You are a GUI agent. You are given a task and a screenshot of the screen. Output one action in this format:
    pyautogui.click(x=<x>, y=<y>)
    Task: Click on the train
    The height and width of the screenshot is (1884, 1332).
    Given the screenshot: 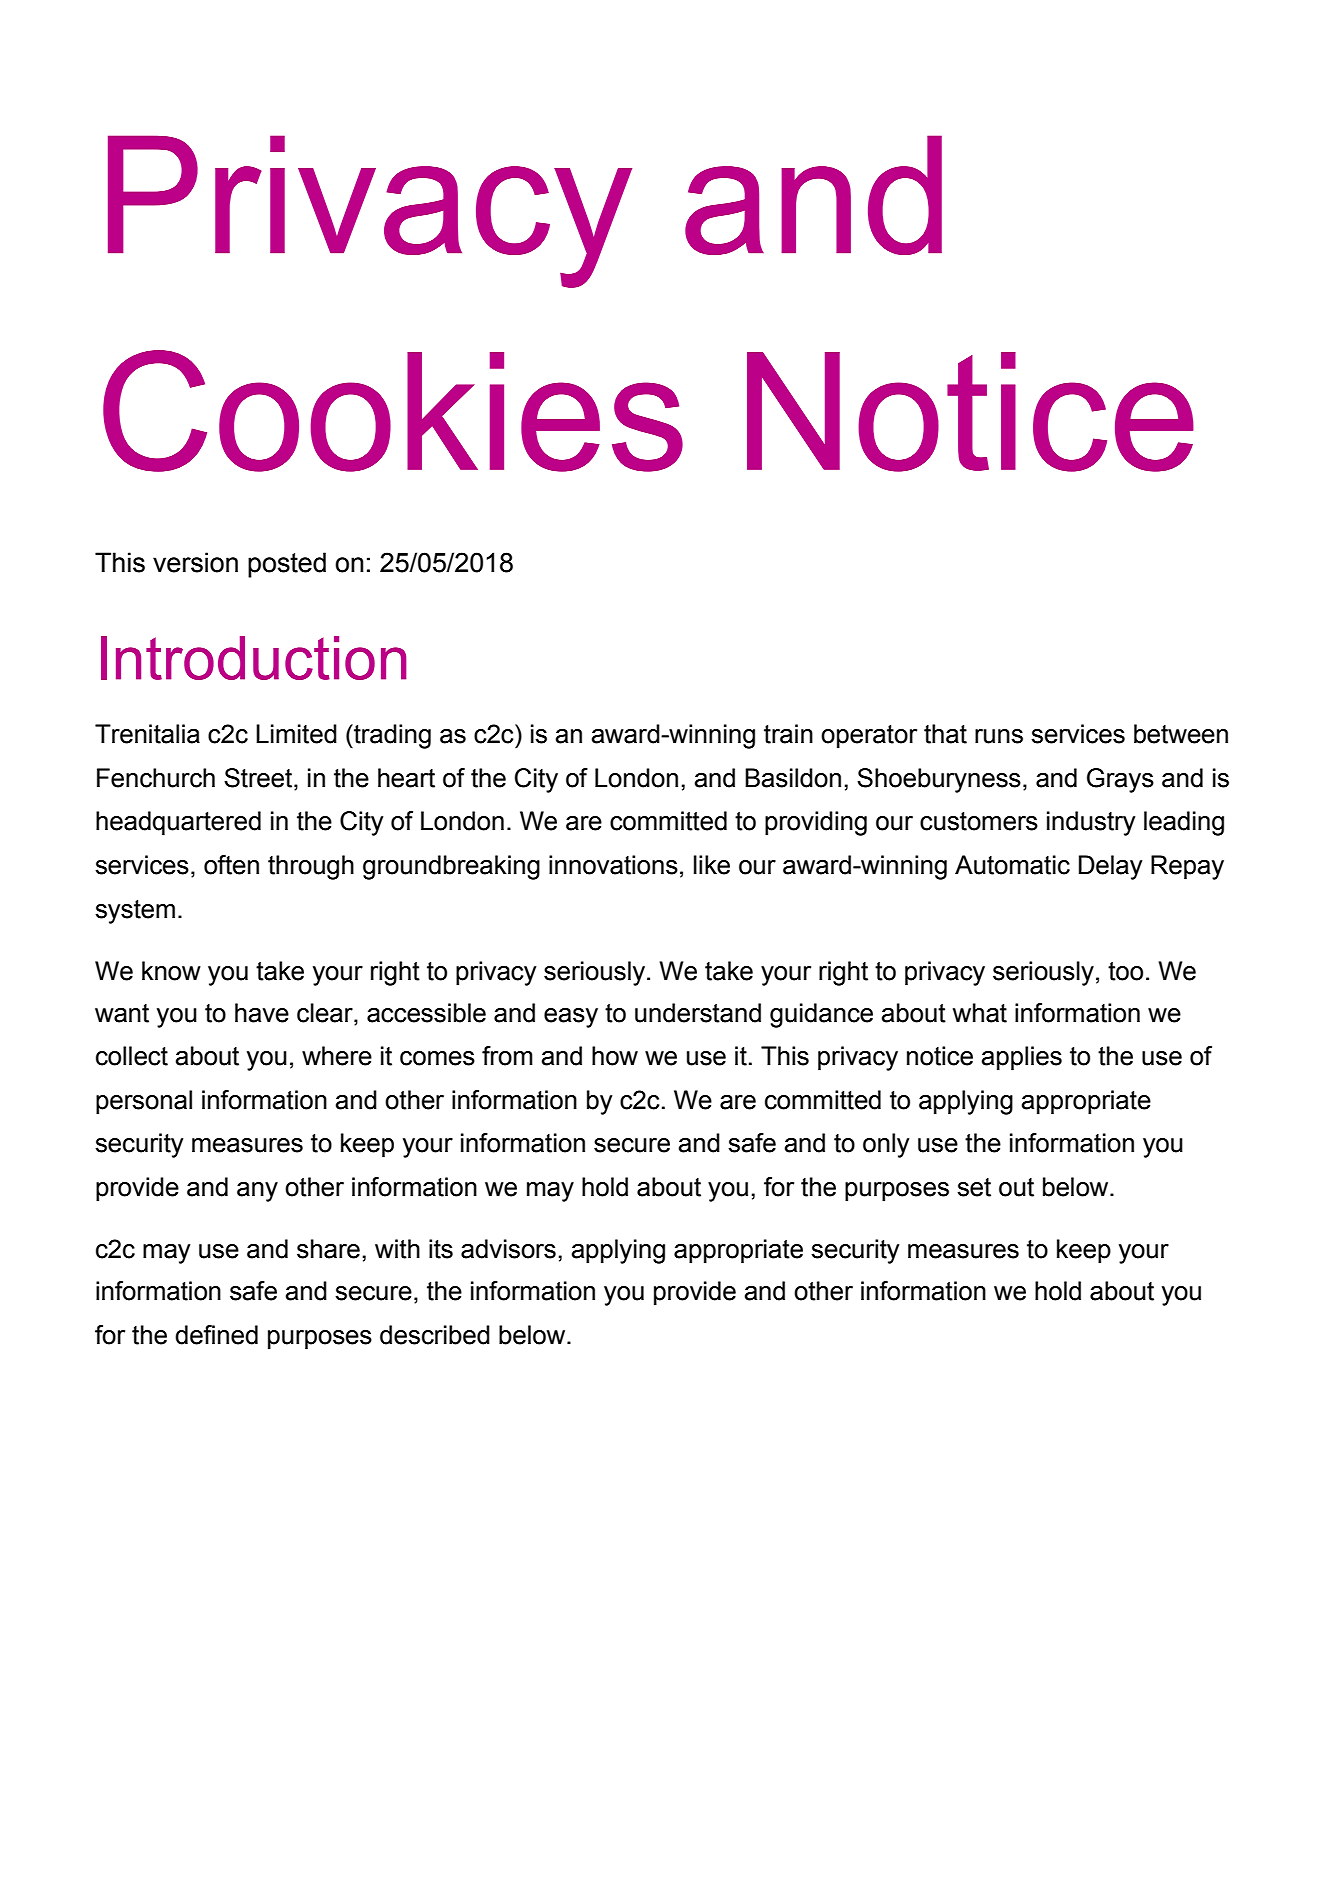 What is the action you would take?
    pyautogui.click(x=788, y=734)
